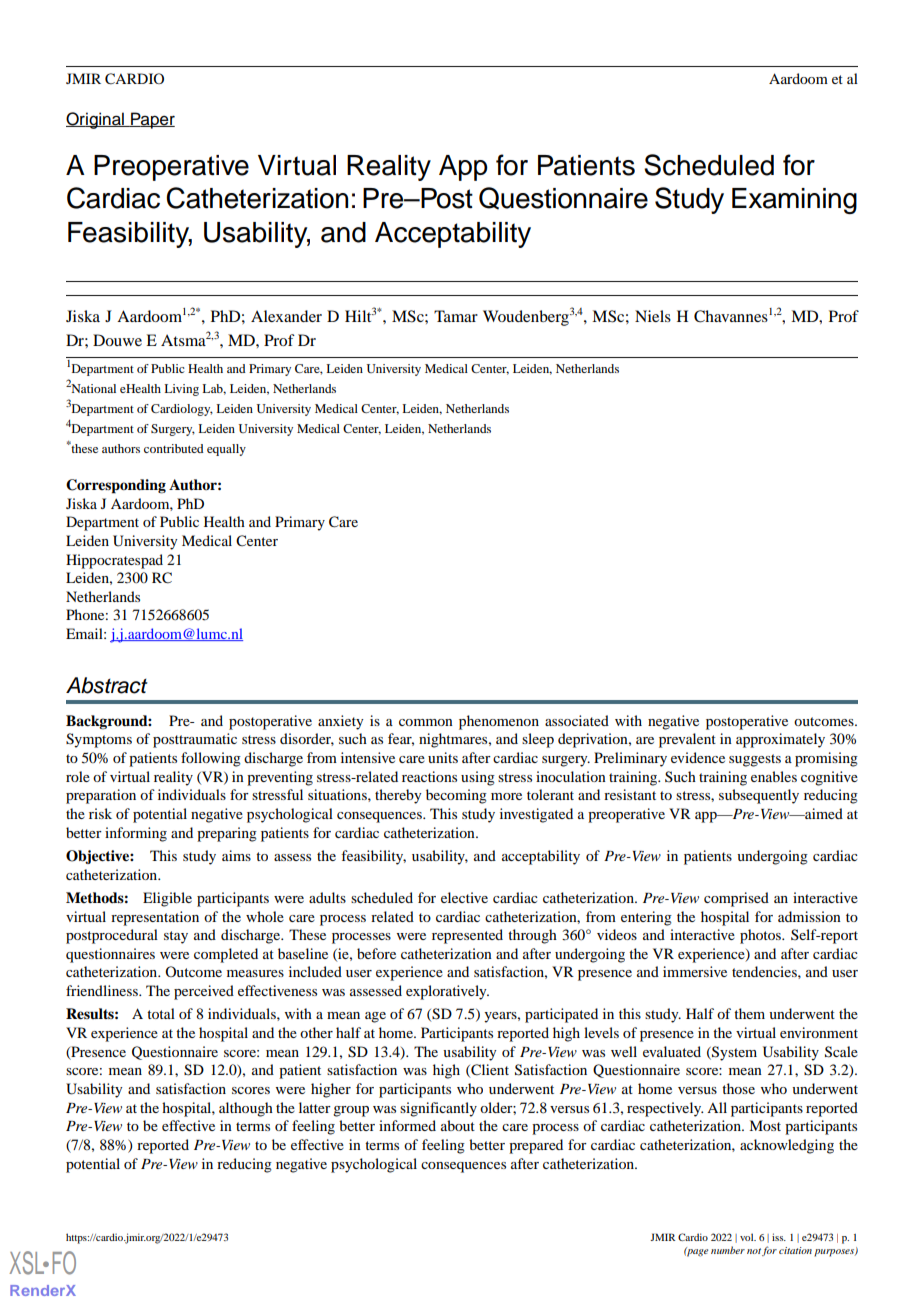 The width and height of the page is (924, 1308). I want to click on Paper, so click(152, 120).
